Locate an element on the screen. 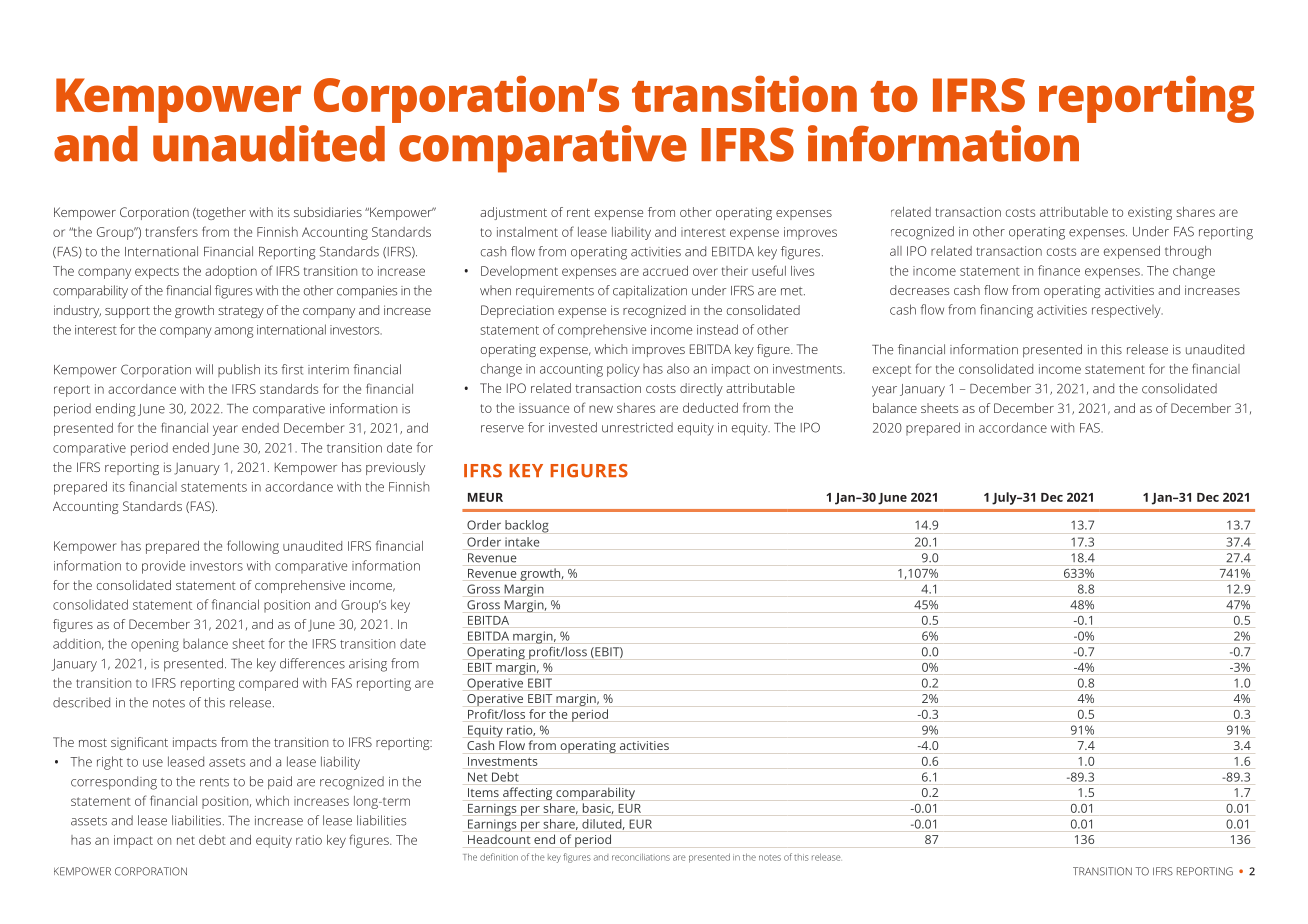 This screenshot has width=1308, height=924. transfers is located at coordinates (171, 231).
